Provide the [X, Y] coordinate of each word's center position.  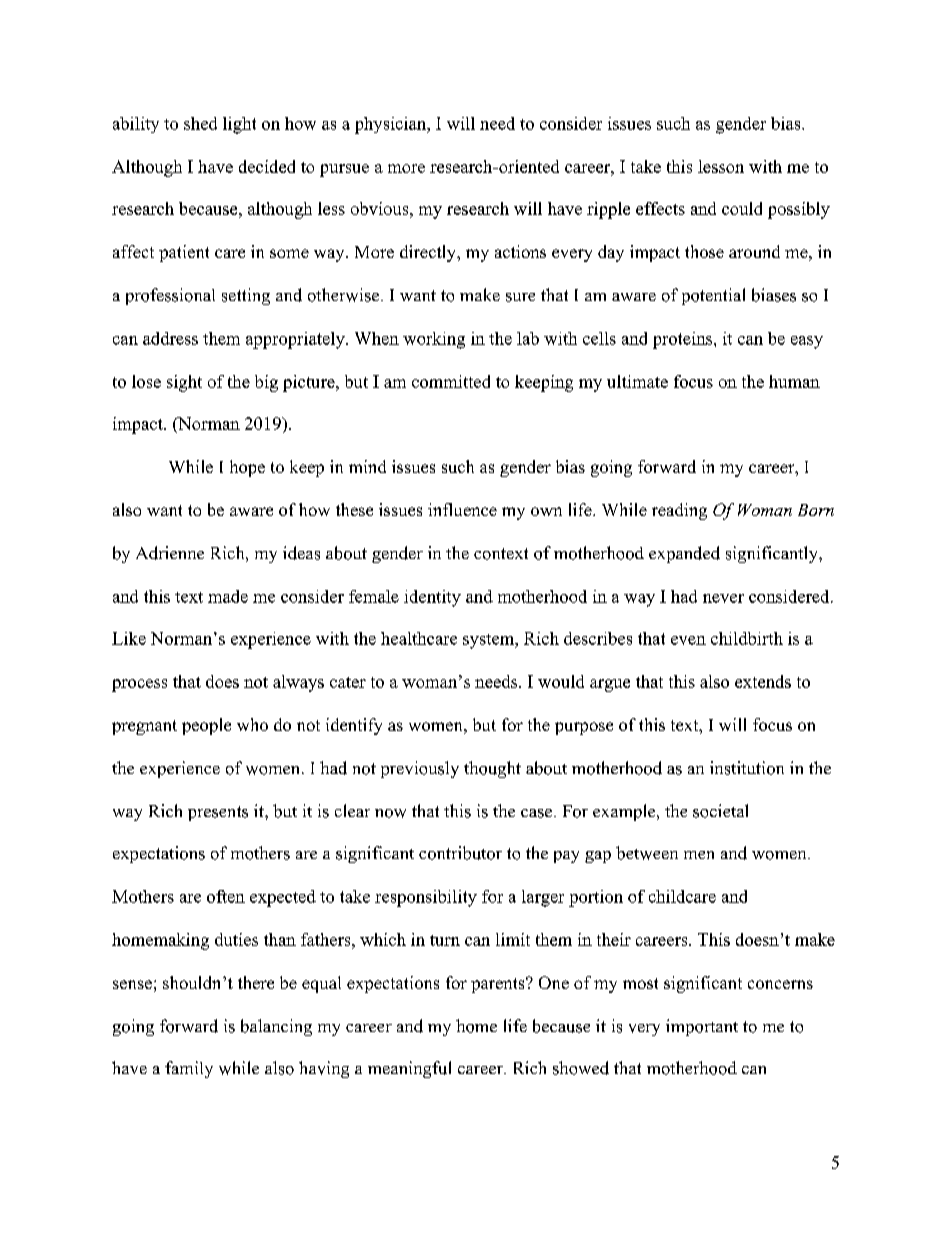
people [206, 726]
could [742, 208]
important [702, 1027]
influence [462, 509]
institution [747, 768]
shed [200, 123]
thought [492, 769]
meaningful [409, 1069]
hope [247, 468]
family [189, 1069]
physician [391, 125]
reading [679, 511]
